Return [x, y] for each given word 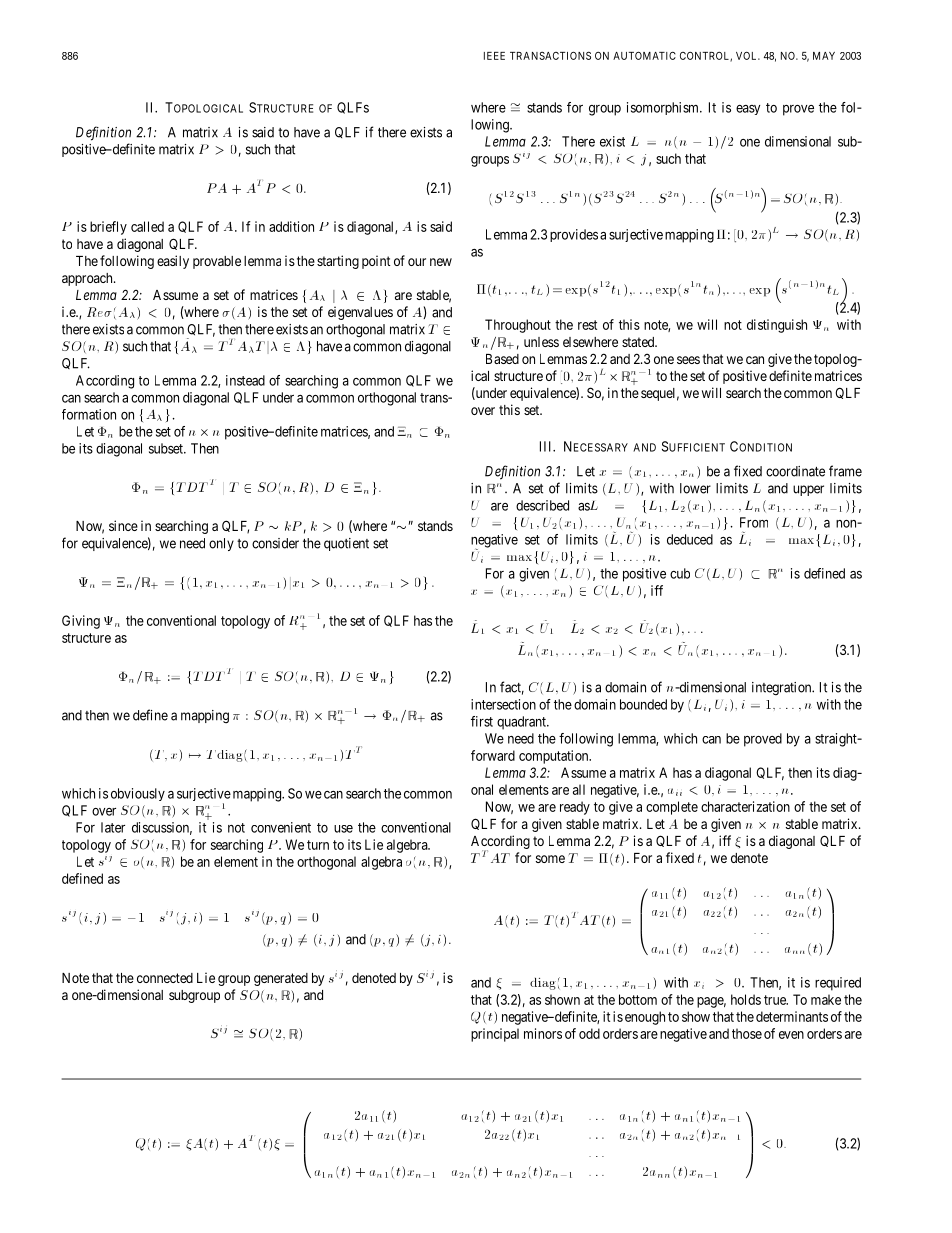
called [147, 226]
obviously [138, 794]
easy [748, 110]
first [482, 721]
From [754, 522]
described [542, 505]
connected [165, 978]
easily [173, 262]
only [221, 544]
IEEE [494, 56]
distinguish [777, 326]
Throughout [518, 326]
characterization [745, 806]
